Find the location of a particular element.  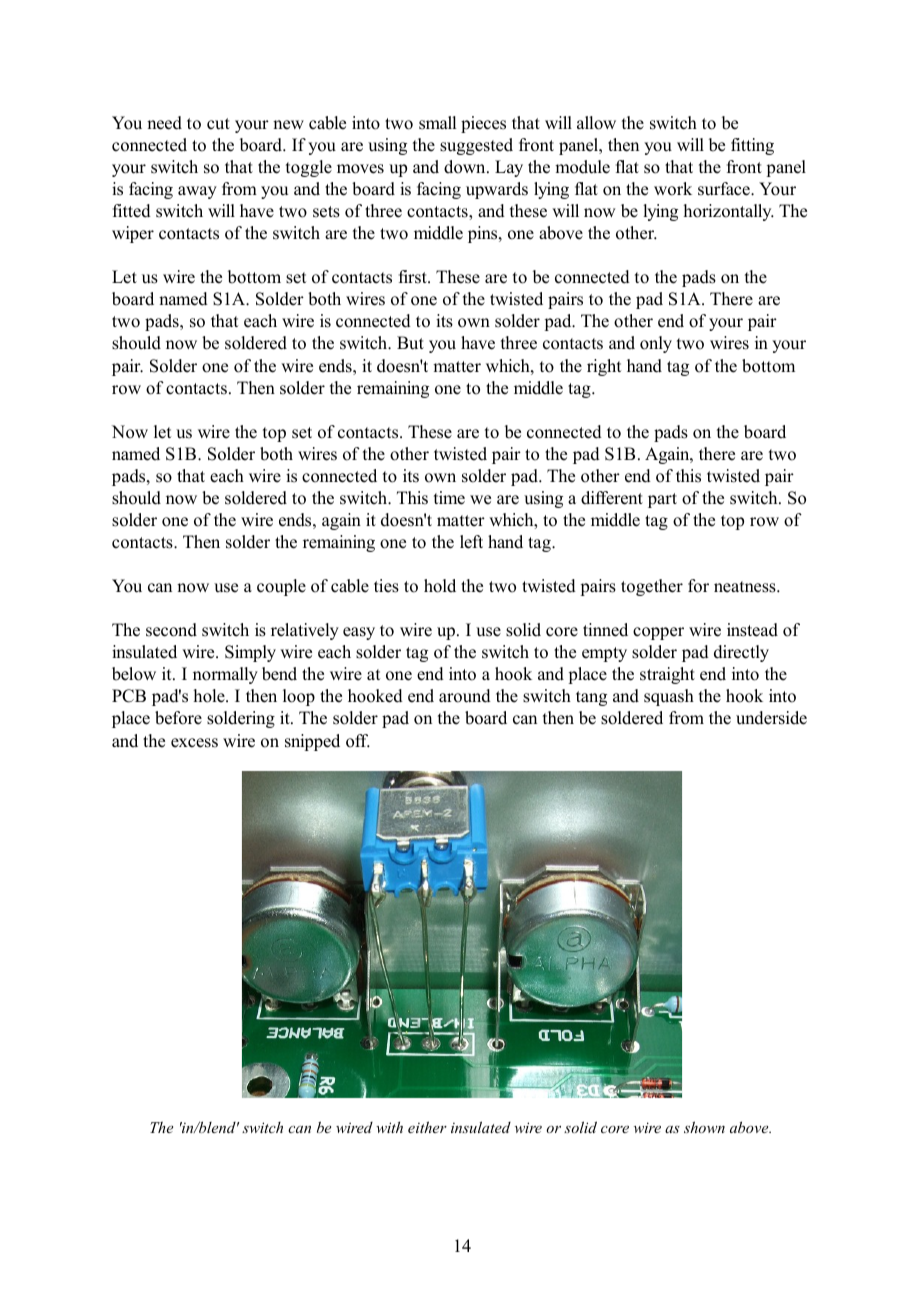

work is located at coordinates (673, 189).
